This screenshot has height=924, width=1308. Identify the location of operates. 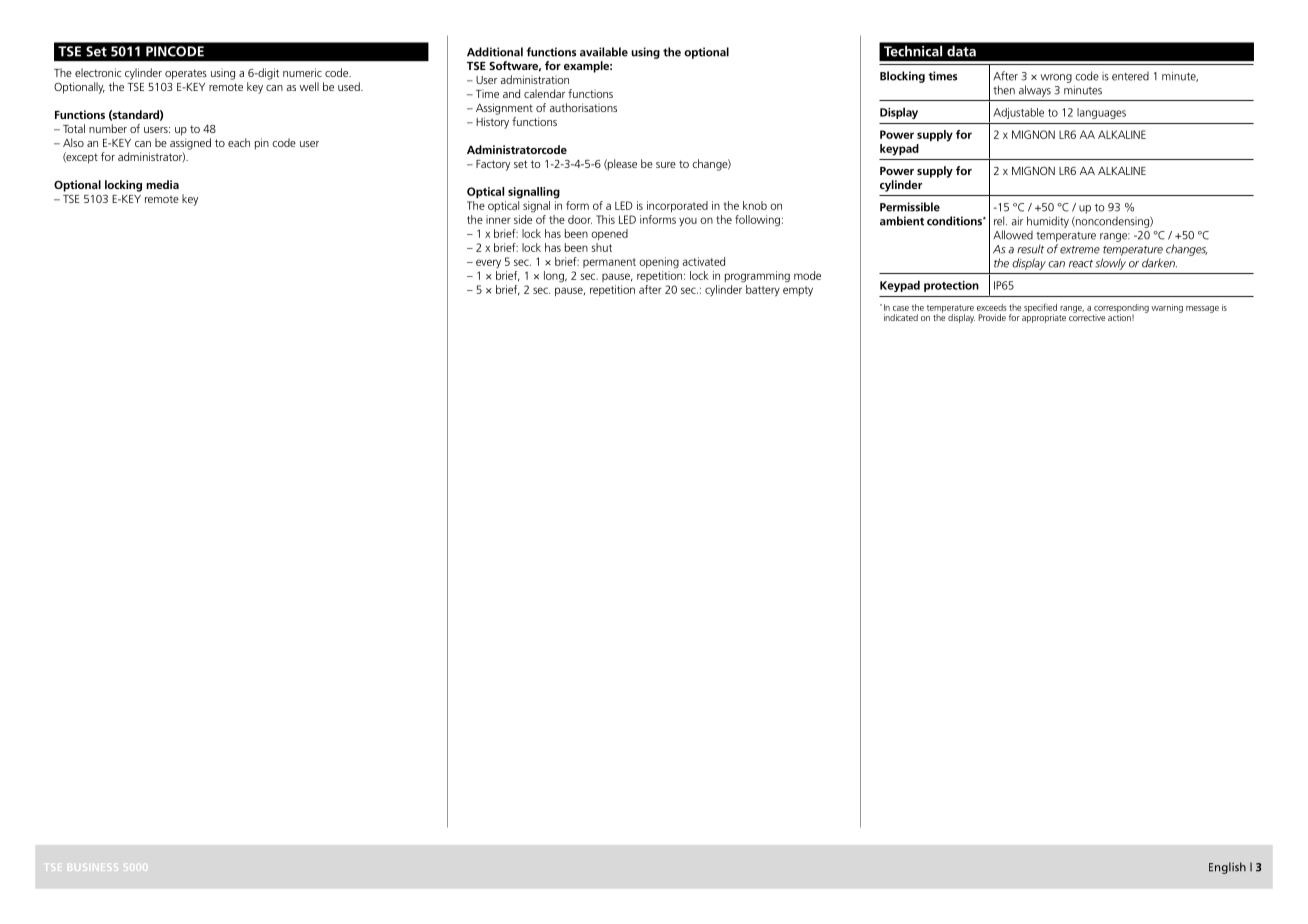
(186, 74).
